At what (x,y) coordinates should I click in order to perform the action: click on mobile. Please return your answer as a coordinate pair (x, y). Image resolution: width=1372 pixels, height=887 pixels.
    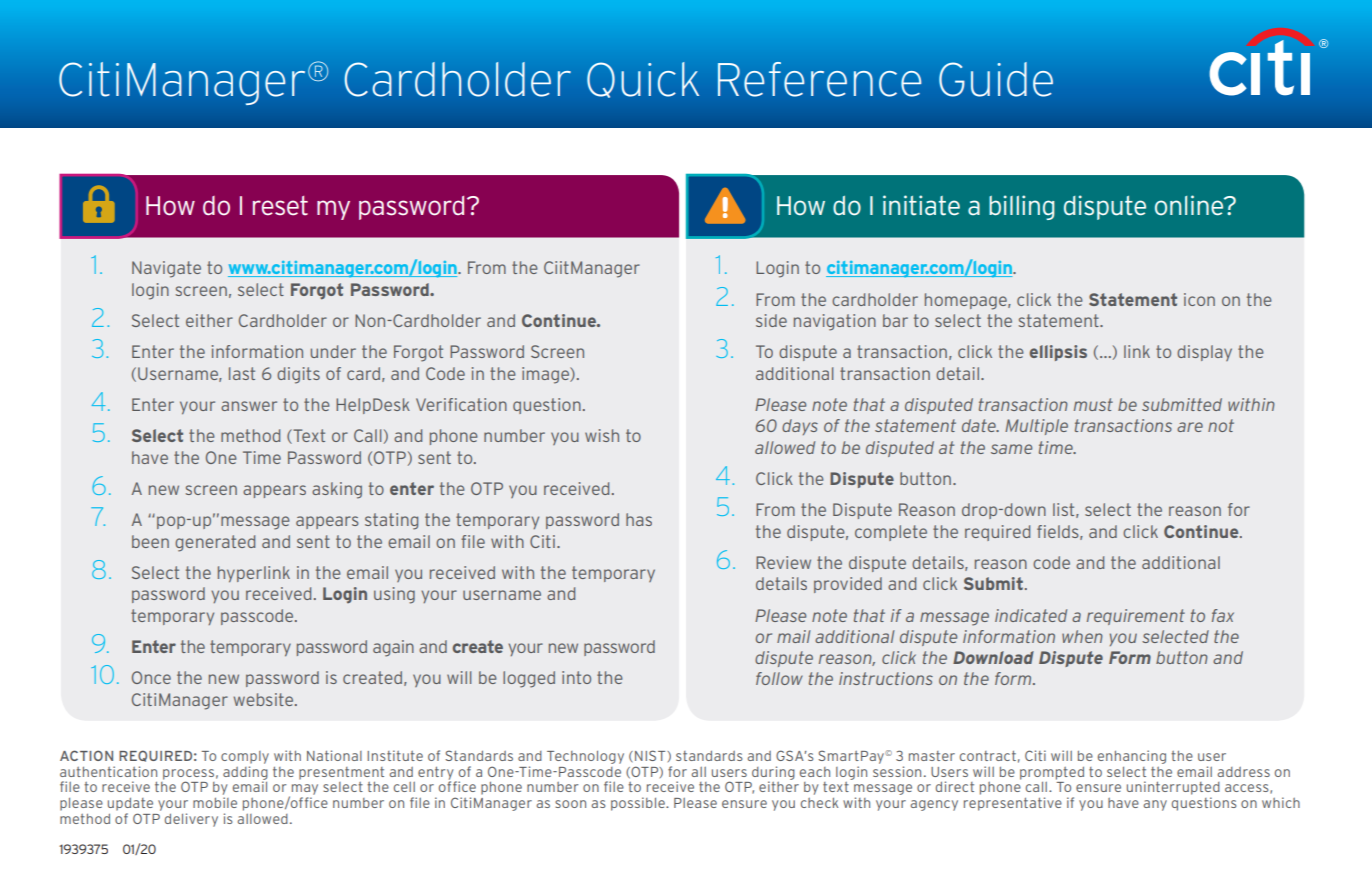
    Looking at the image, I should click on (215, 802).
